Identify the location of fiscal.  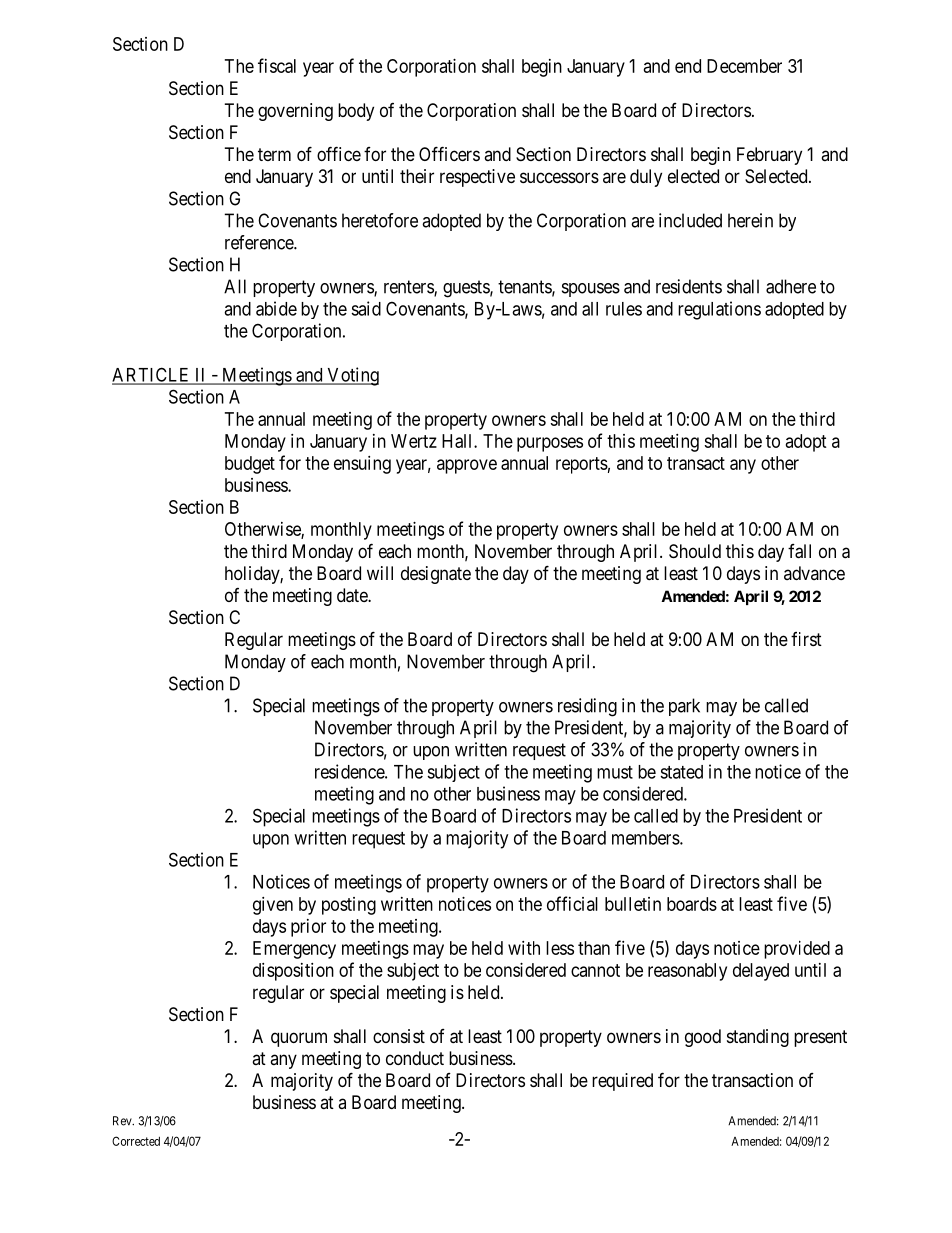
(277, 65).
